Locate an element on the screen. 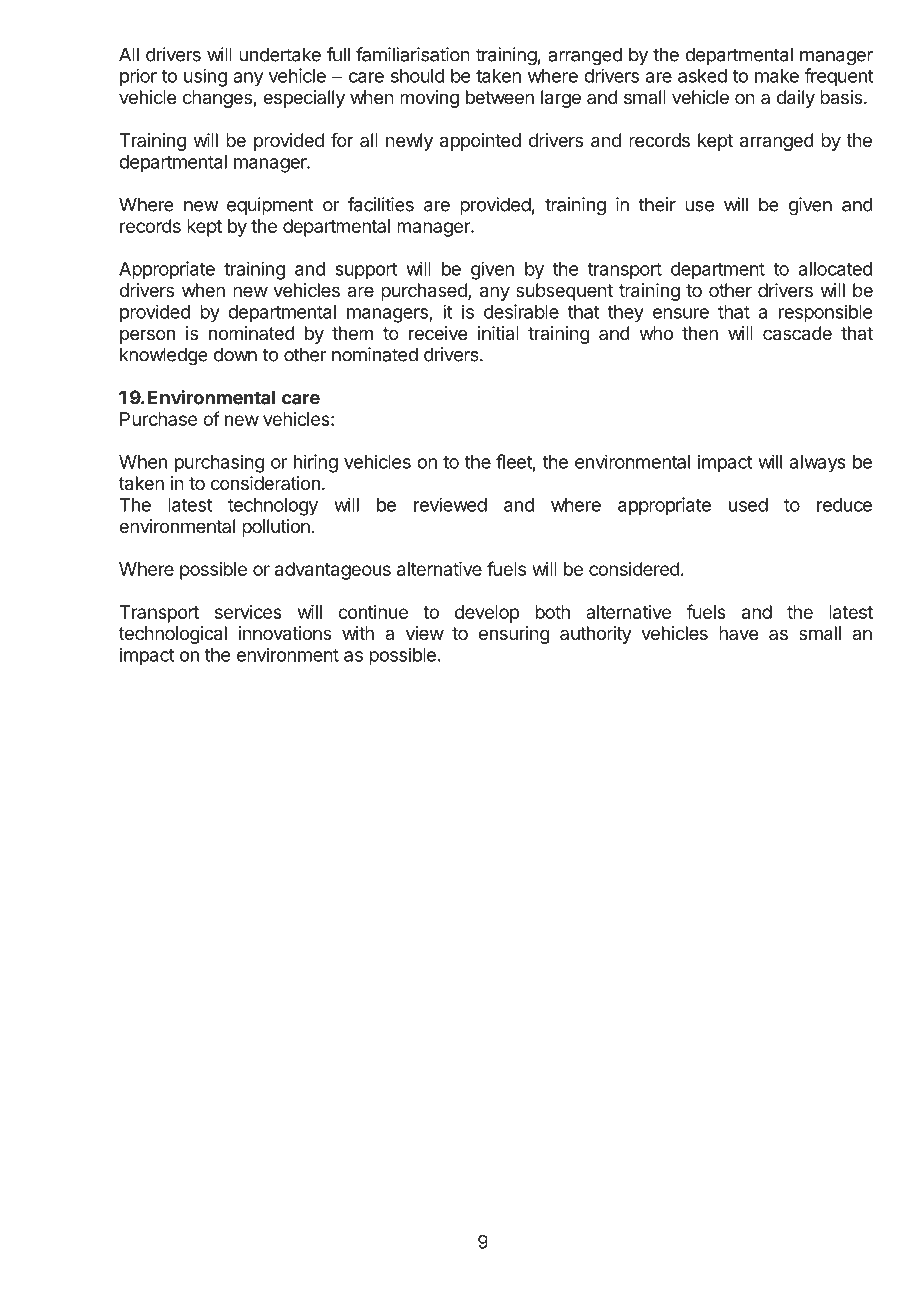 The width and height of the screenshot is (924, 1308). services is located at coordinates (248, 612).
